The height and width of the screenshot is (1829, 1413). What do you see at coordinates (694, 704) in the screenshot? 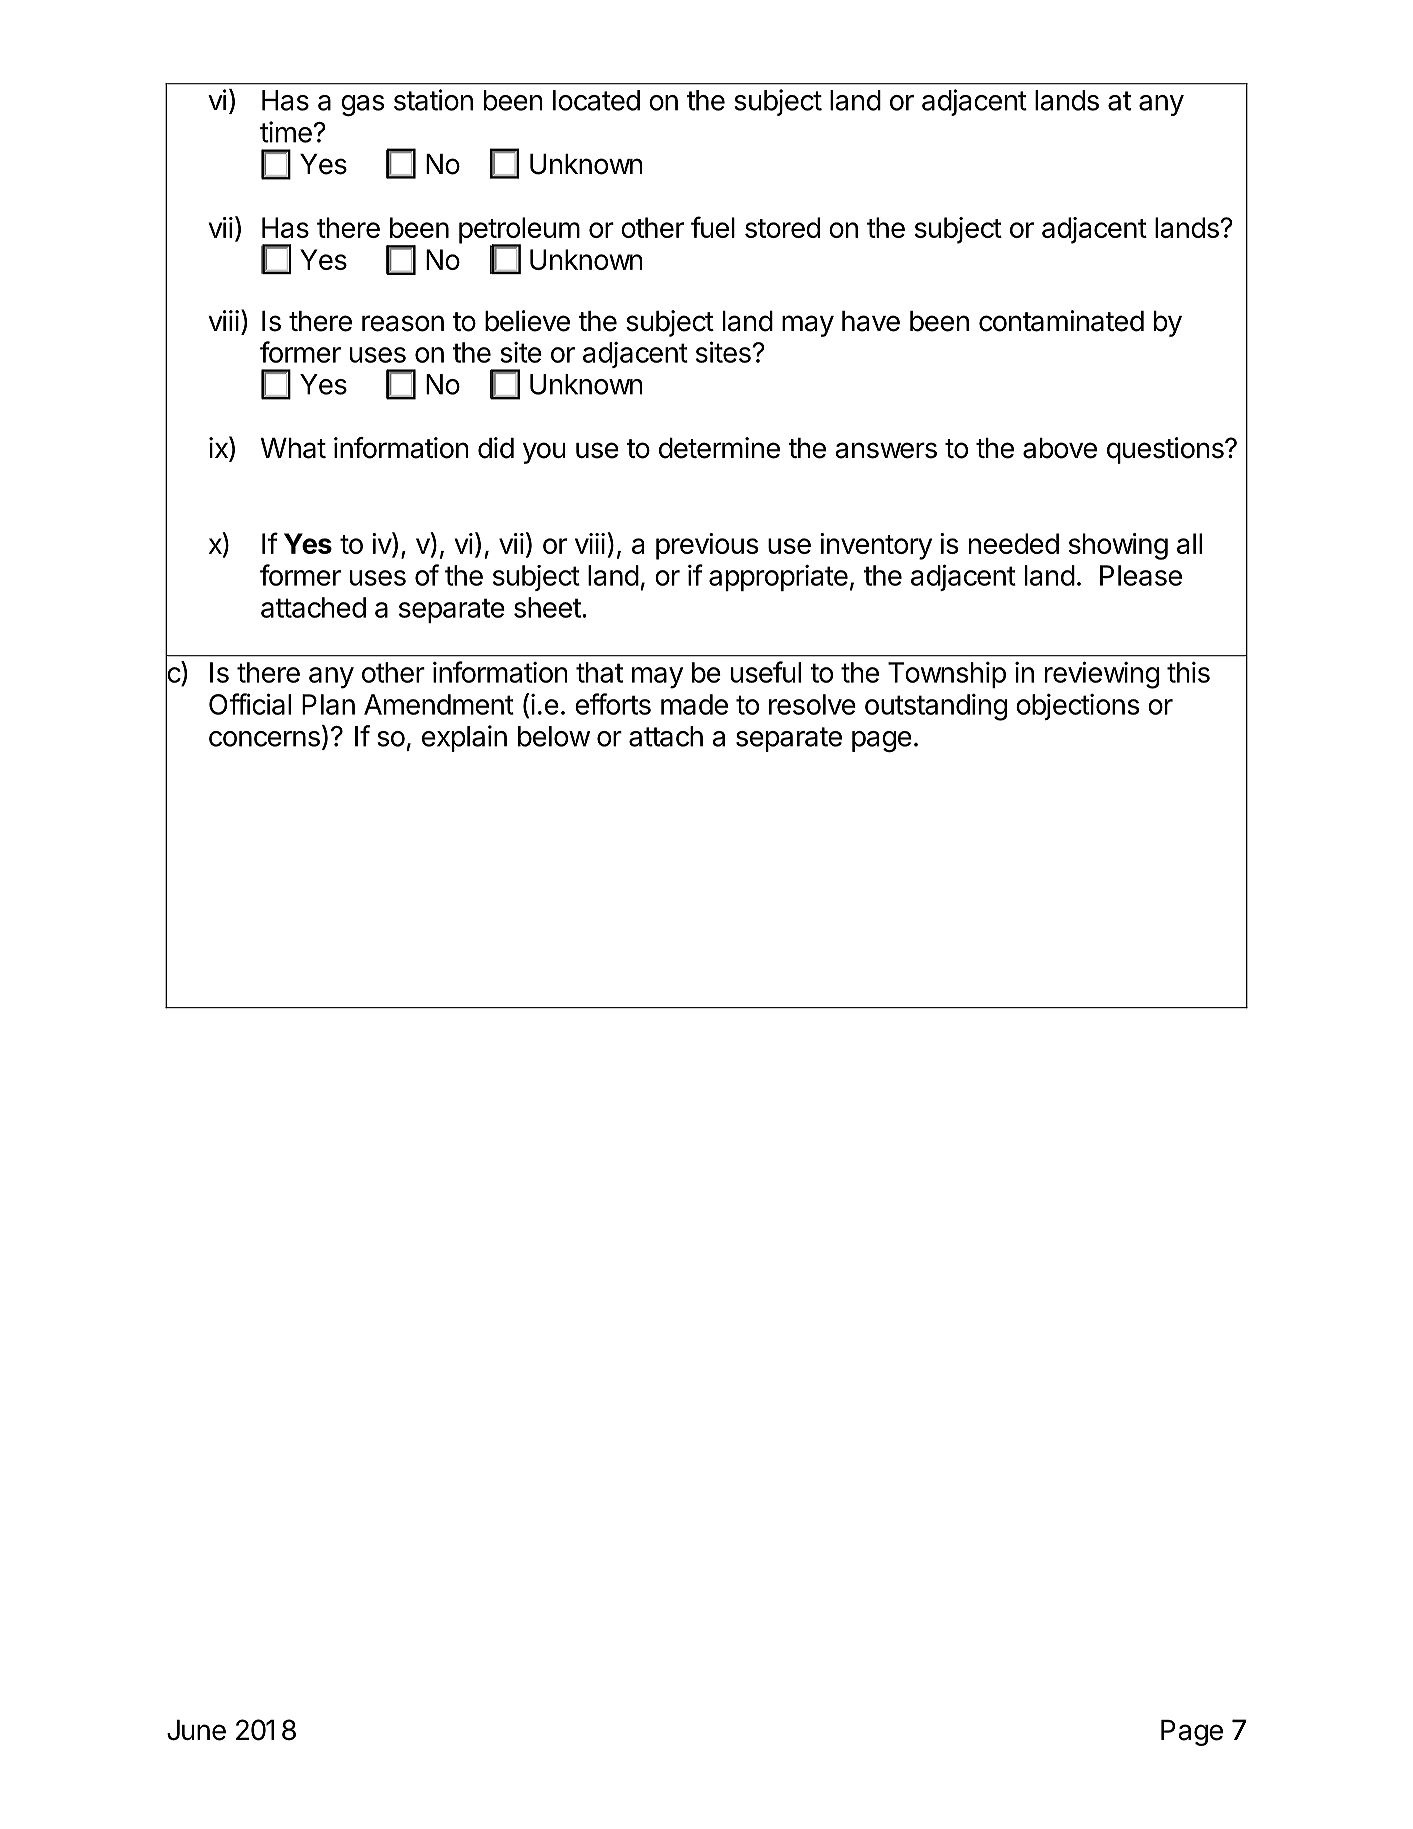
I see `made` at bounding box center [694, 704].
